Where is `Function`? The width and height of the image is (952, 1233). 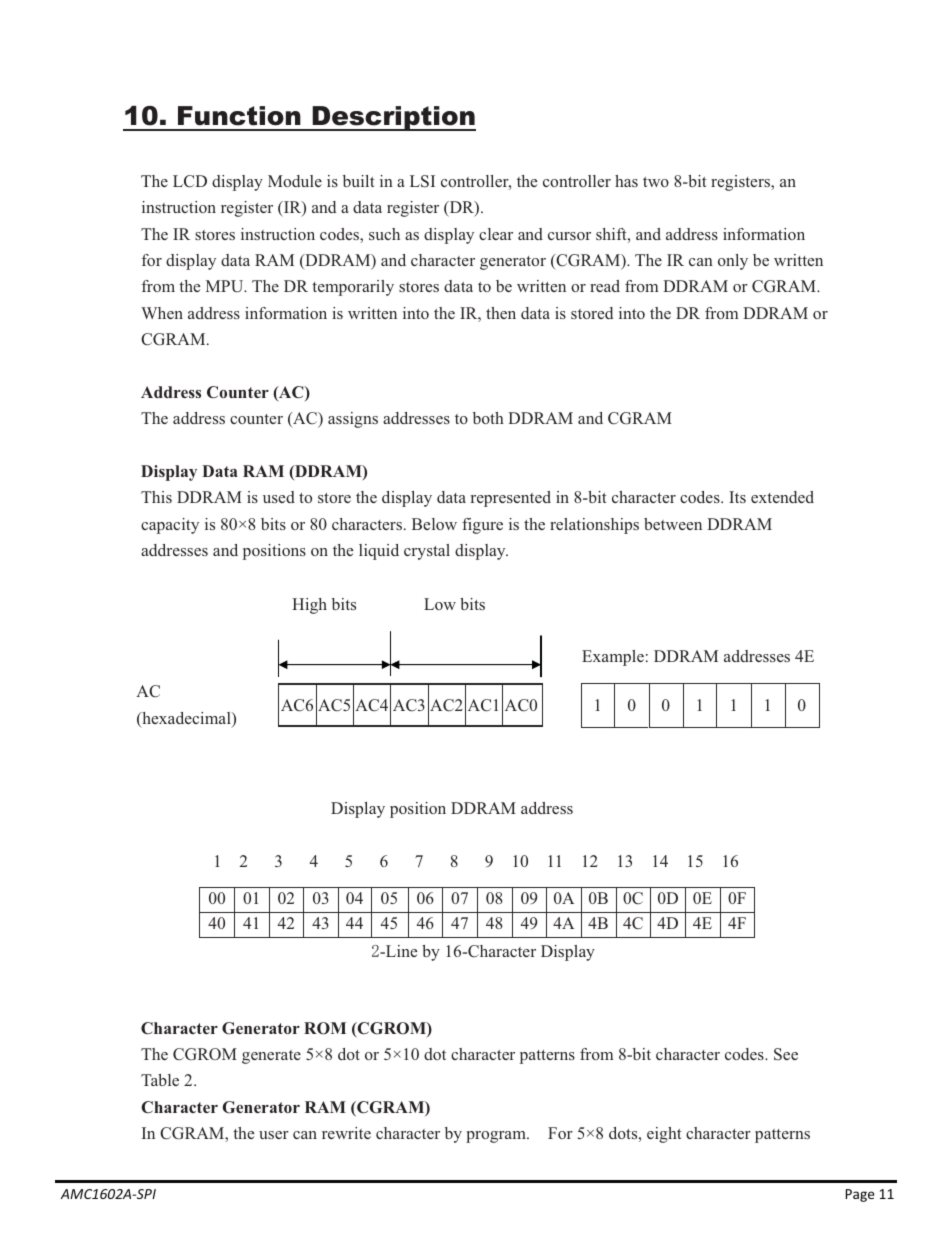 Function is located at coordinates (239, 116).
